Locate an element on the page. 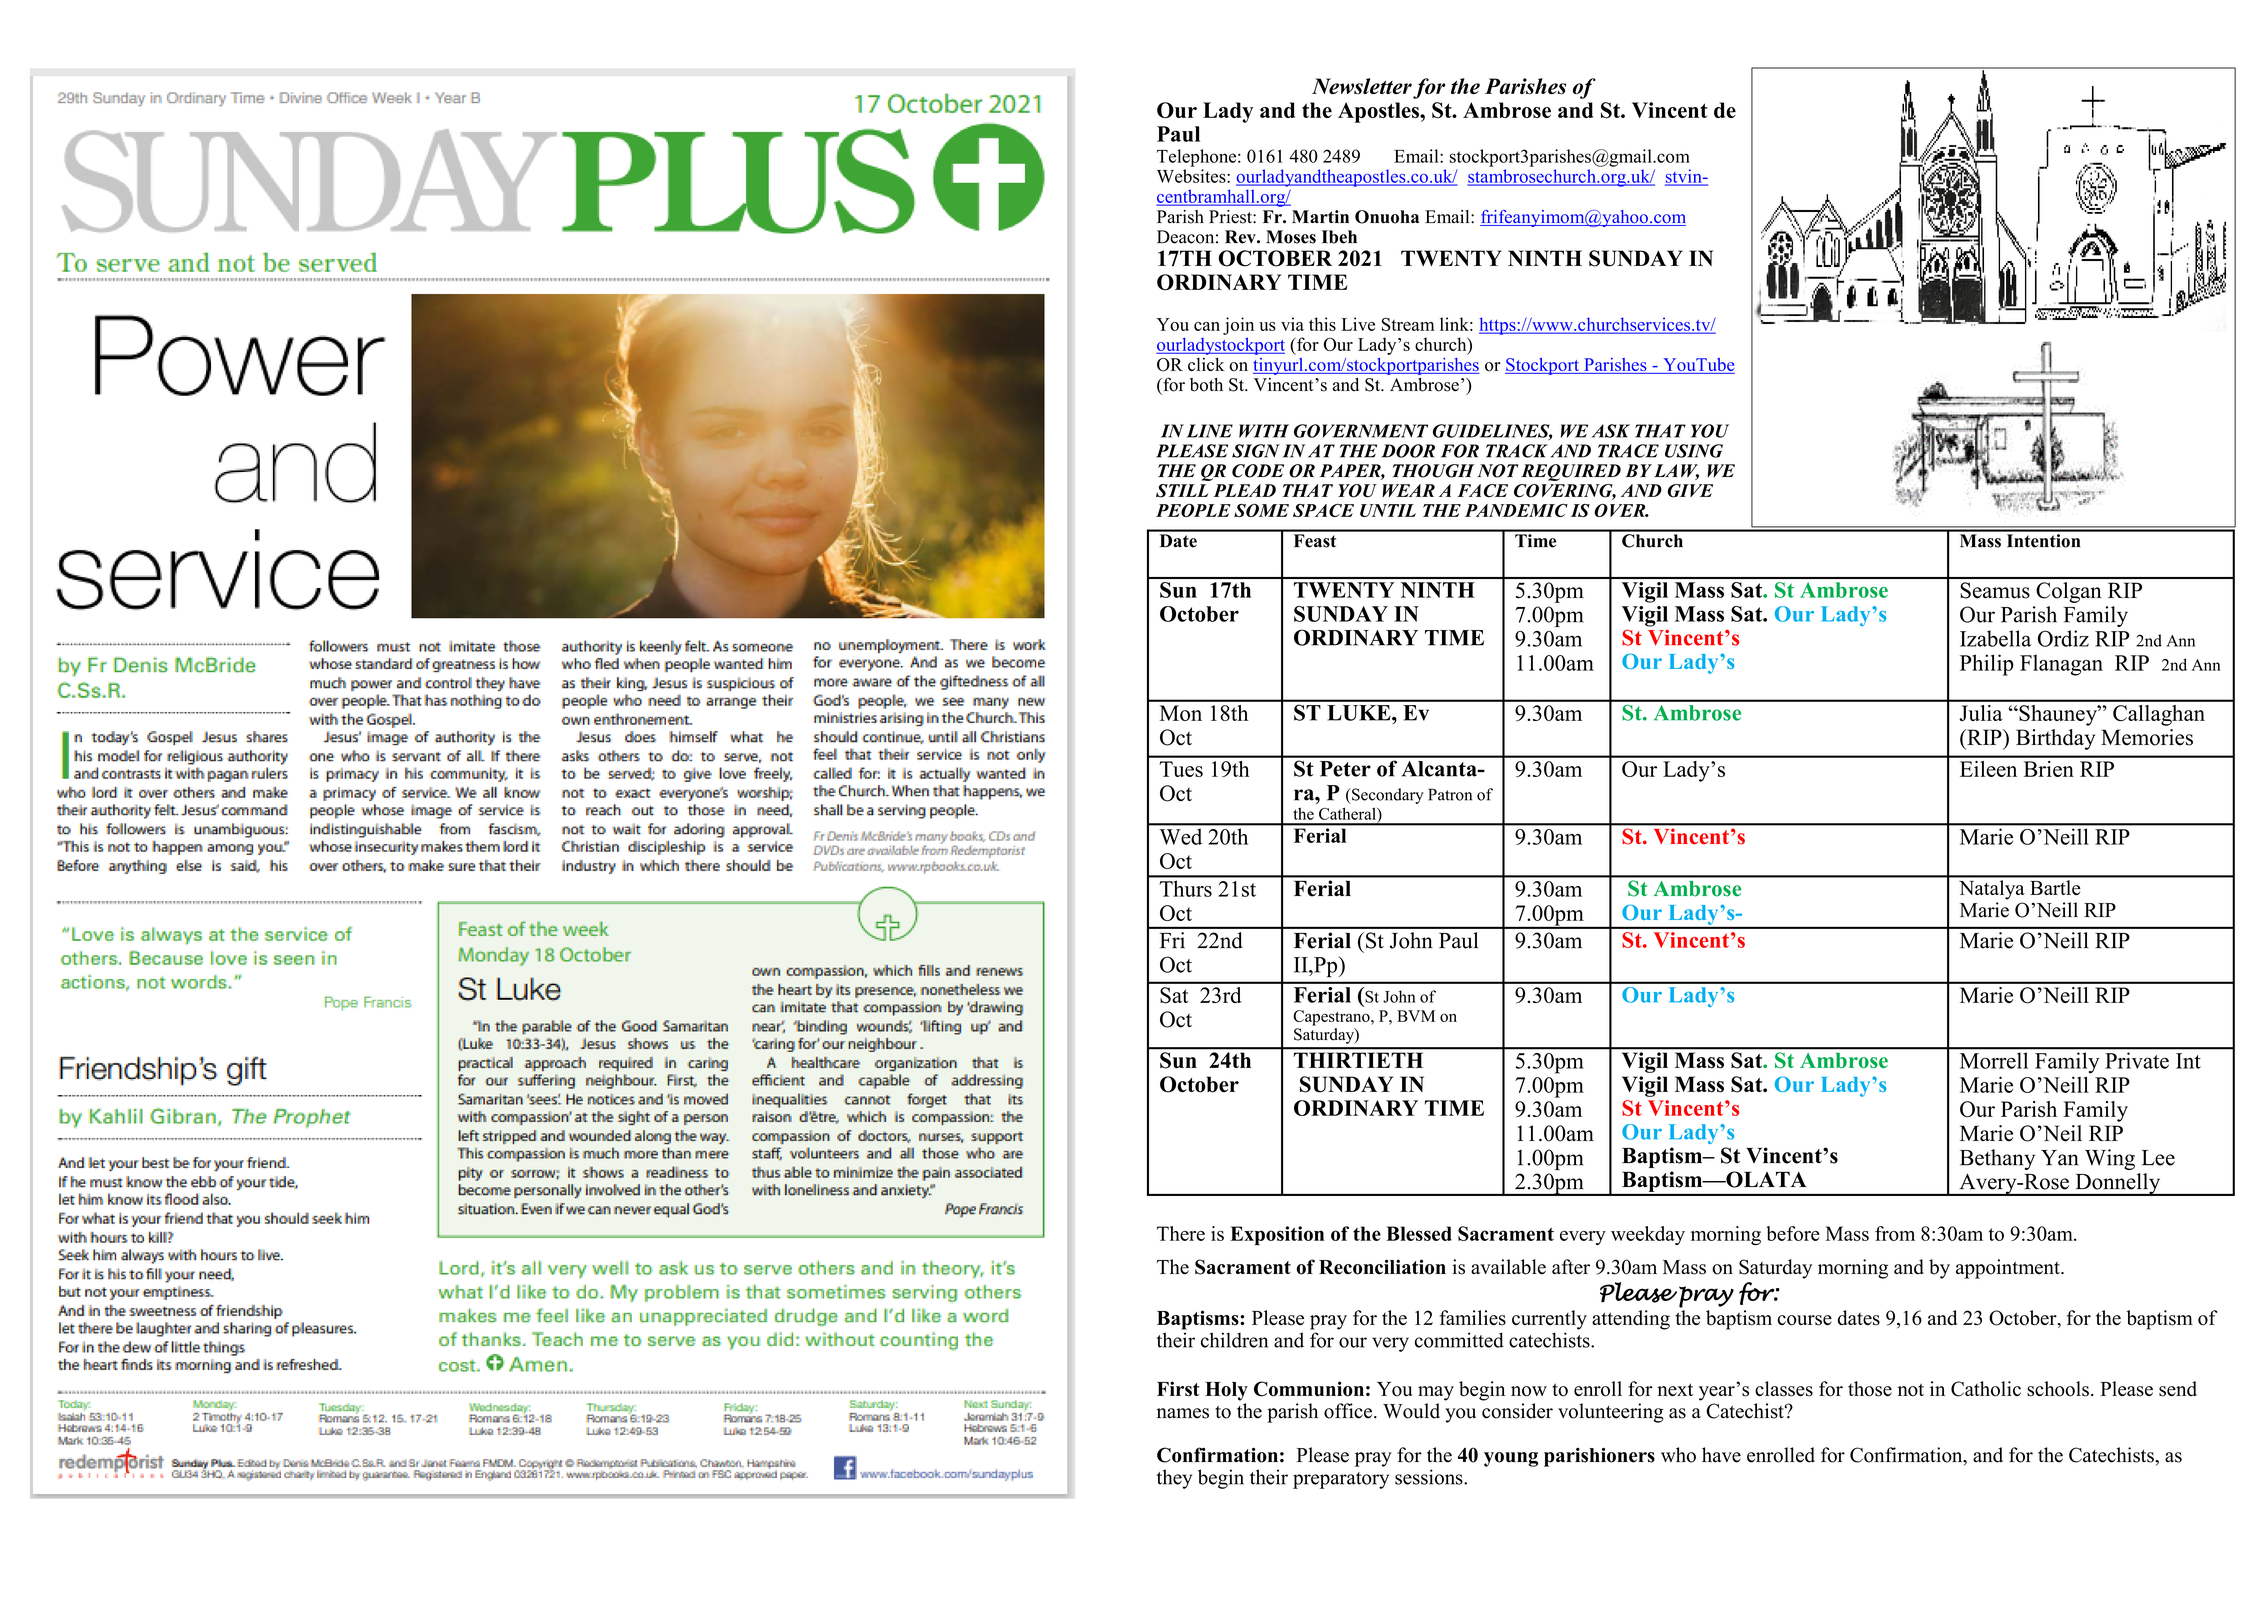  who is located at coordinates (1678, 1455).
